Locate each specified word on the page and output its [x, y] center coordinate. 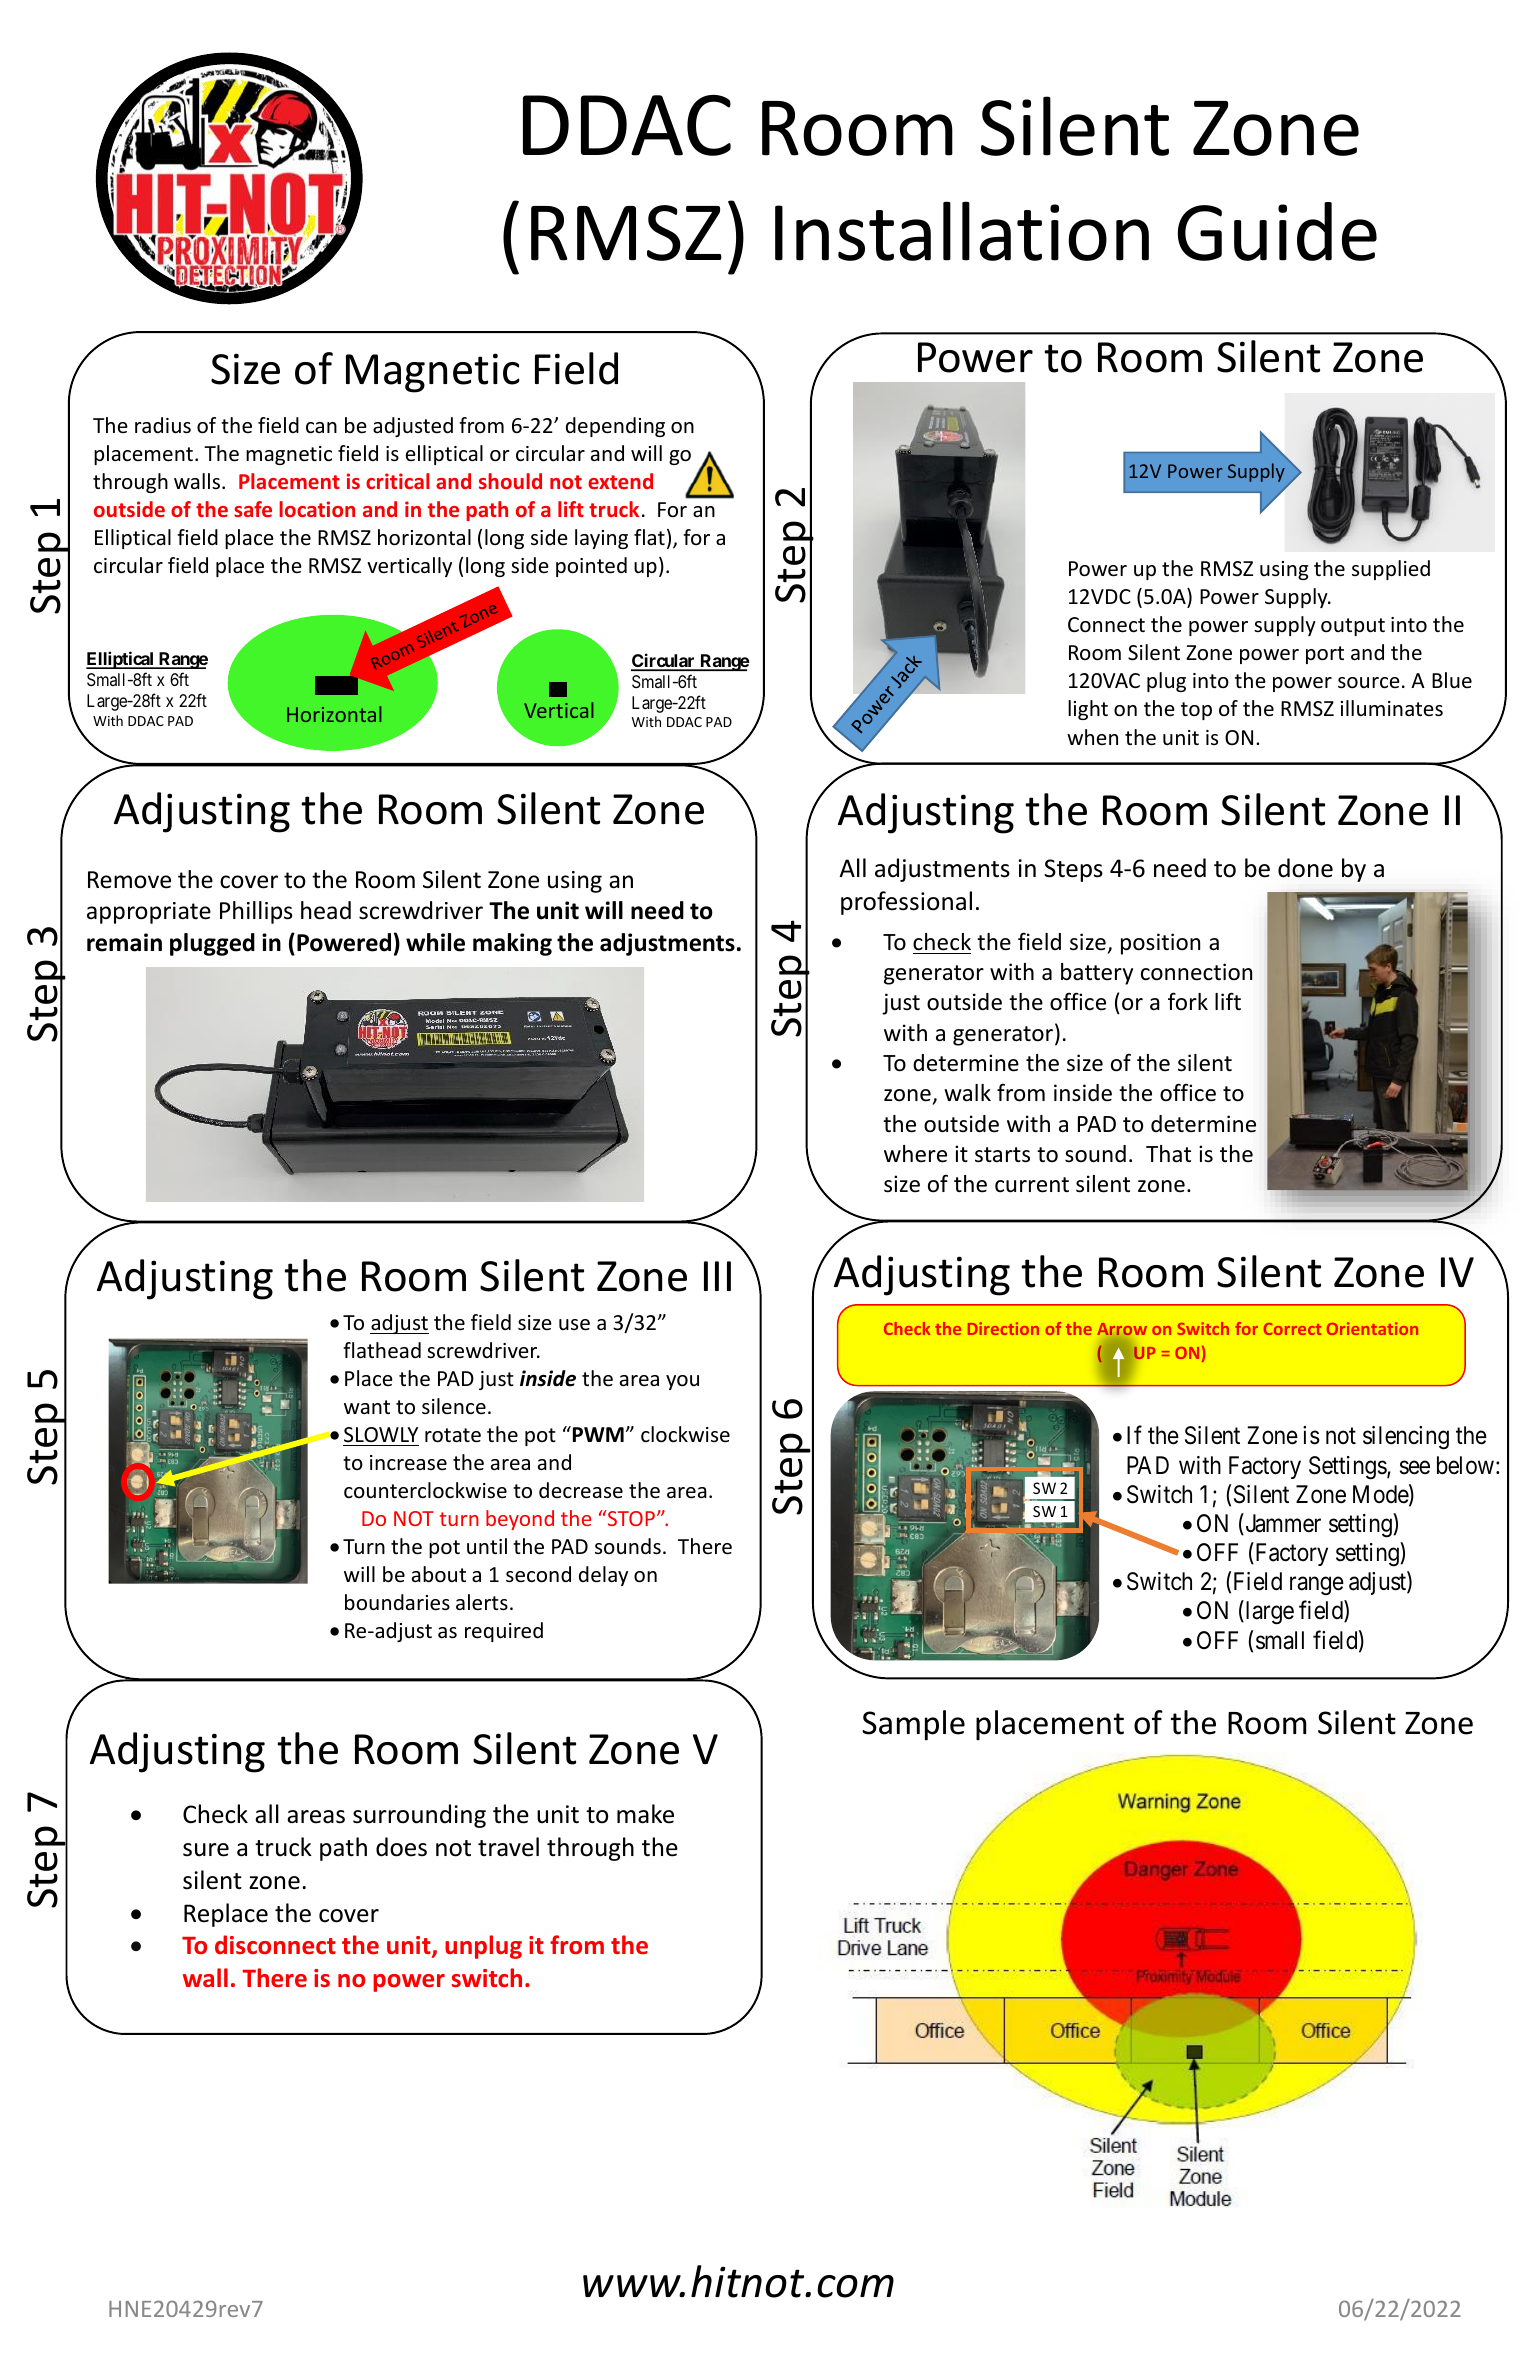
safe [253, 509]
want [367, 1407]
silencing [1406, 1438]
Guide [1277, 231]
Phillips [256, 912]
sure [206, 1850]
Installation [962, 231]
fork [1188, 1001]
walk [967, 1093]
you [682, 1382]
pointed [591, 567]
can [321, 428]
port [1325, 655]
